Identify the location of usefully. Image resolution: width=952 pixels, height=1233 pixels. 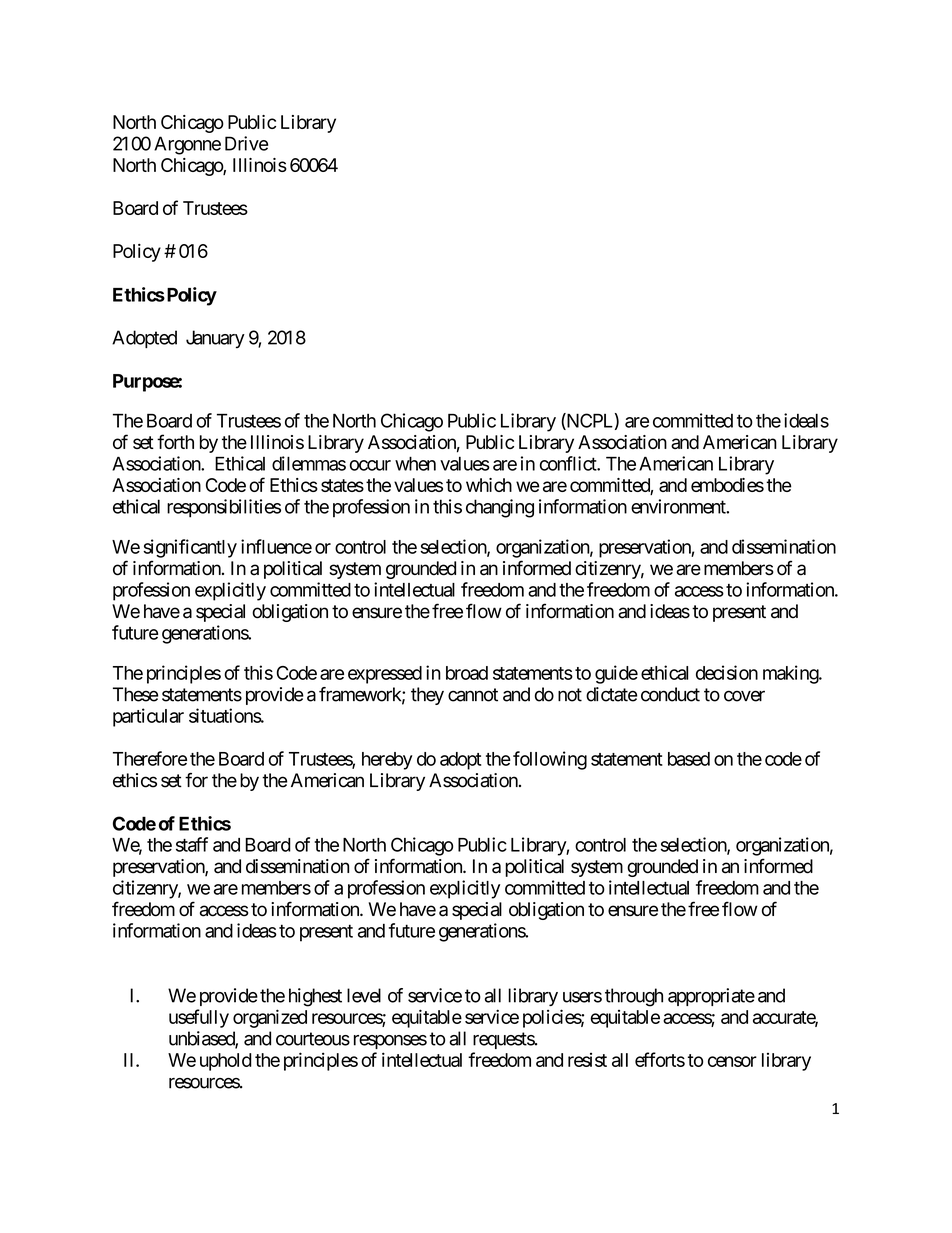
(199, 1018).
